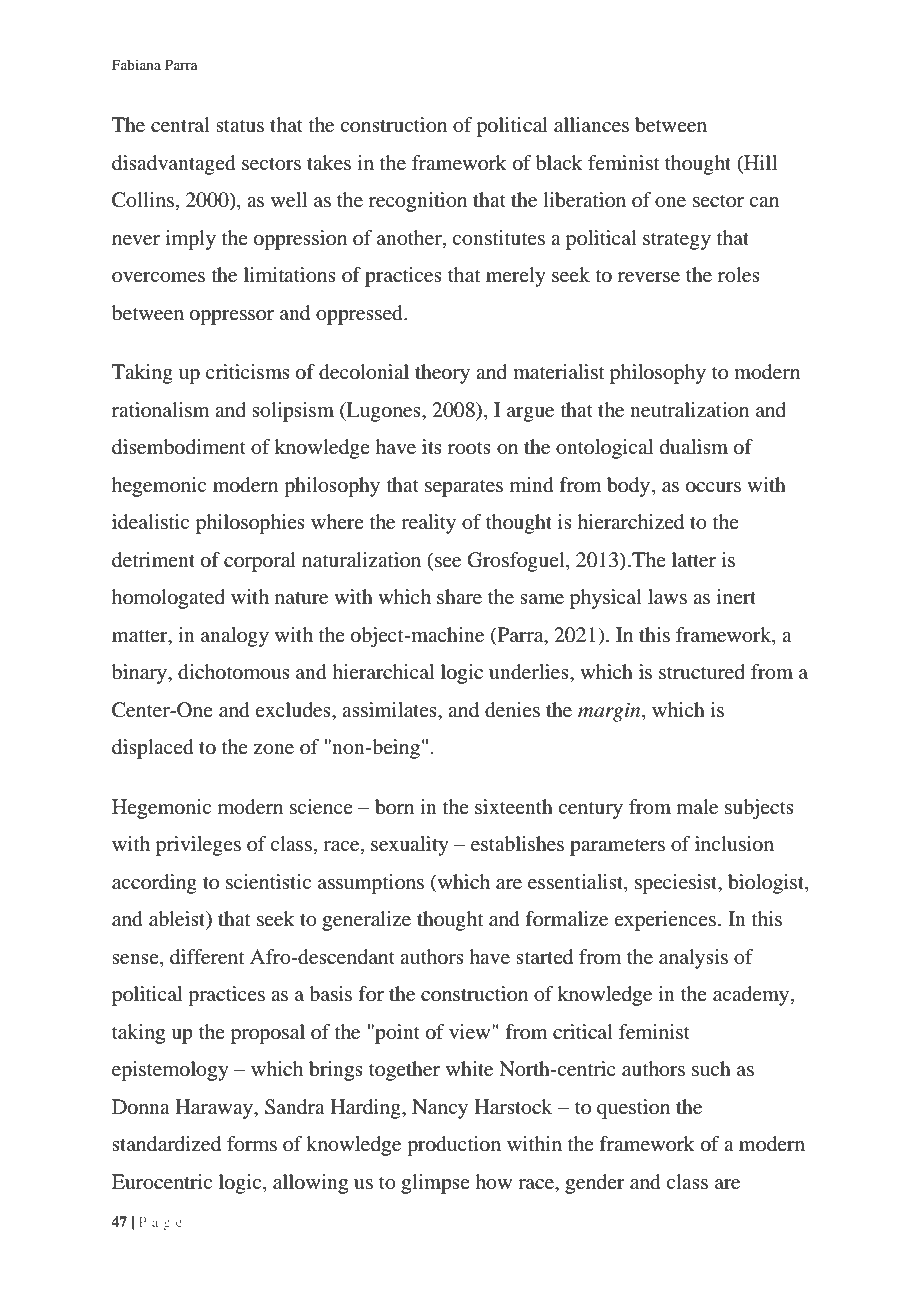 This screenshot has width=924, height=1308. I want to click on neutralization, so click(689, 410).
